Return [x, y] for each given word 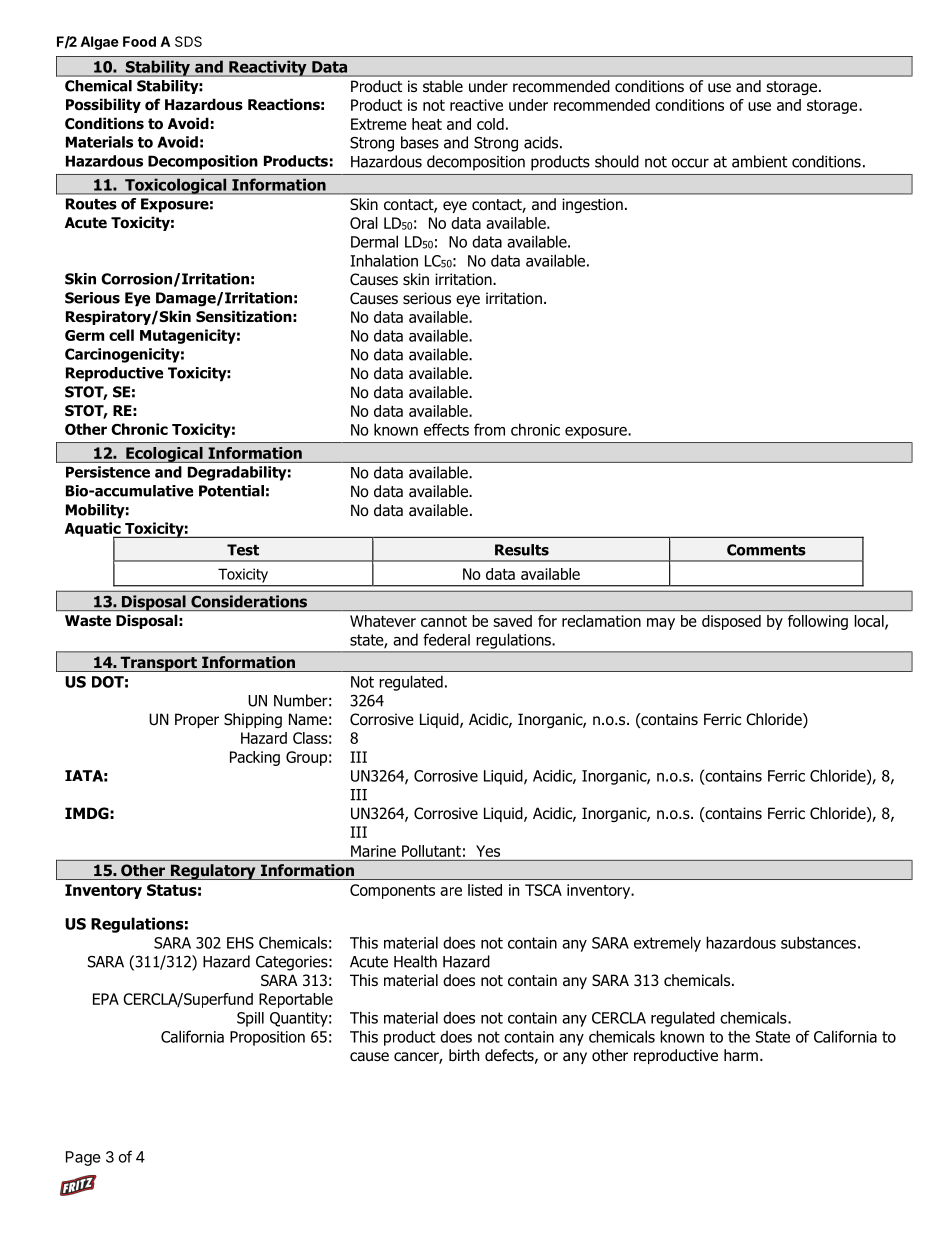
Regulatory [213, 872]
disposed [731, 622]
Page [83, 1158]
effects [446, 429]
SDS [188, 41]
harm [741, 1055]
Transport [158, 664]
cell [121, 335]
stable [443, 86]
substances [818, 942]
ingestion [592, 205]
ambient [759, 161]
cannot [444, 621]
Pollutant [431, 851]
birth [464, 1055]
